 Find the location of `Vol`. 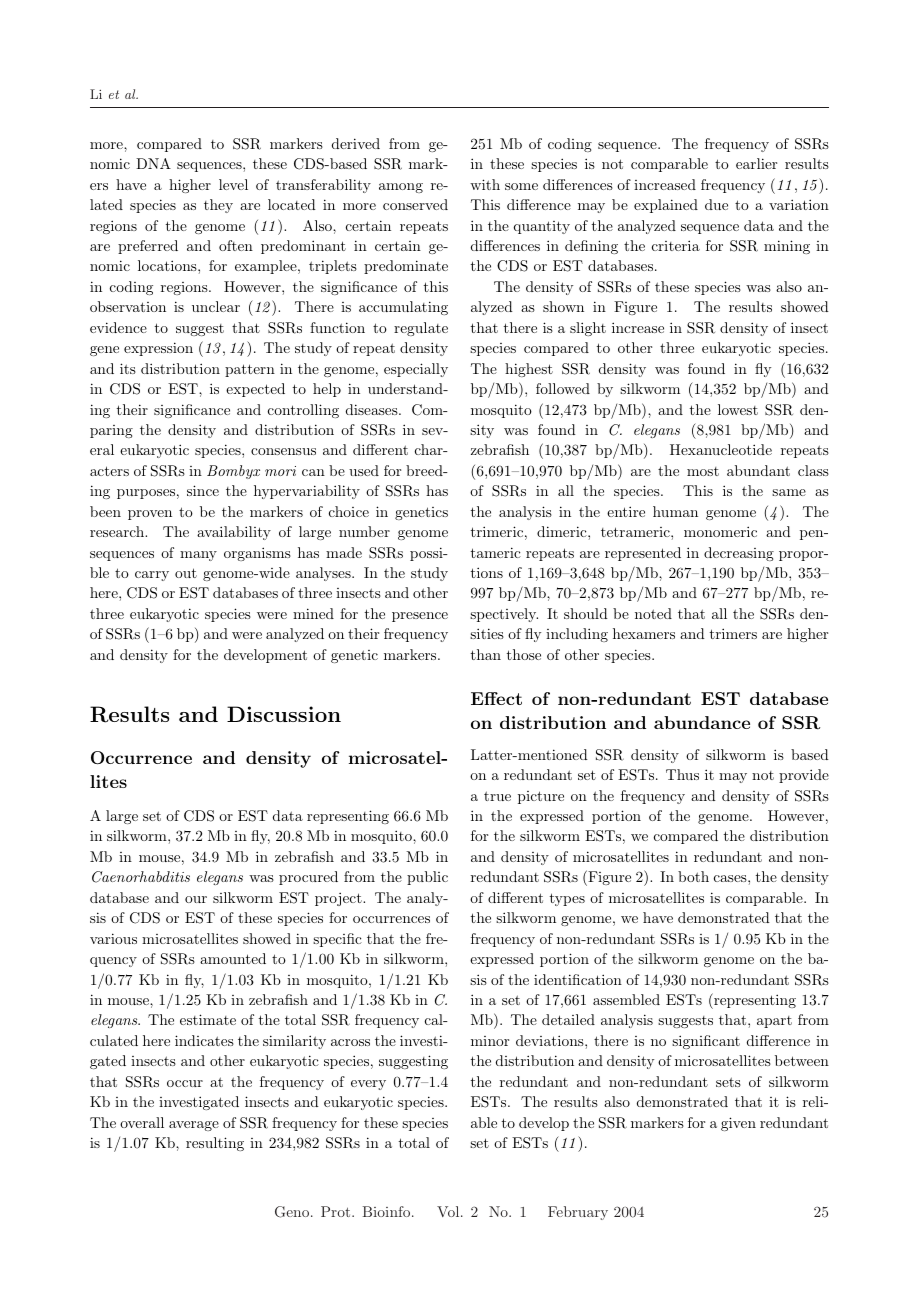

Vol is located at coordinates (449, 1211).
